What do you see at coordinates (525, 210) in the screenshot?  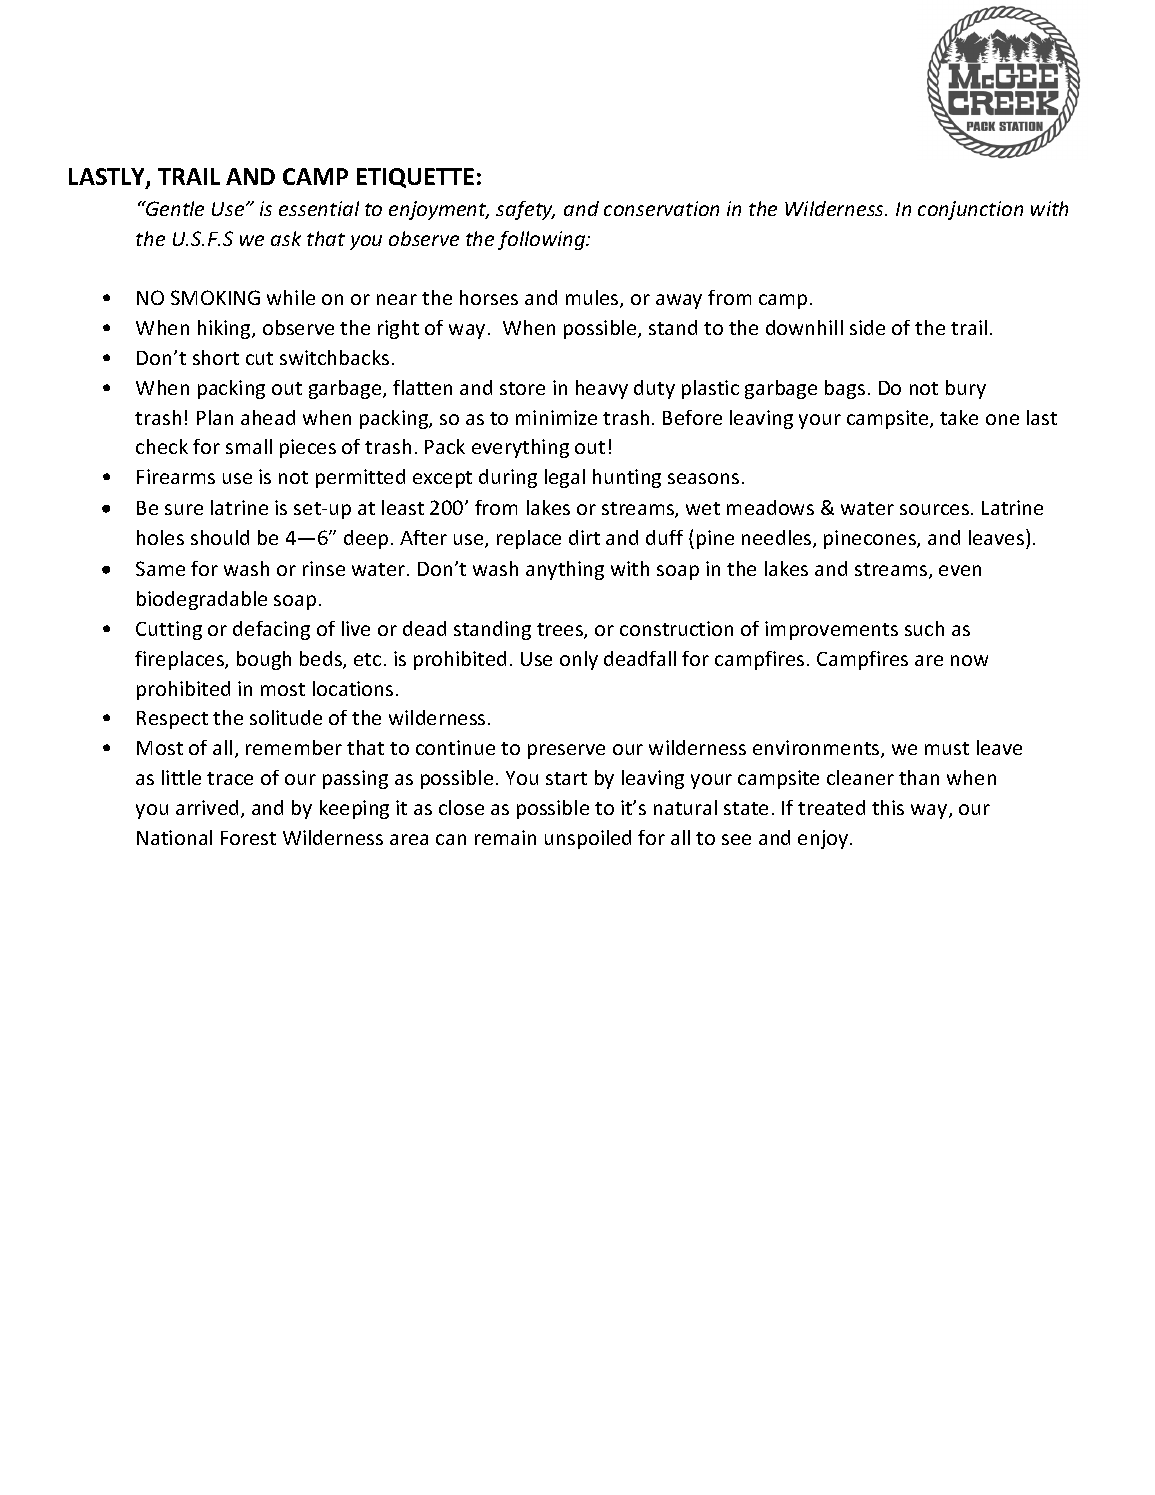 I see `safety` at bounding box center [525, 210].
